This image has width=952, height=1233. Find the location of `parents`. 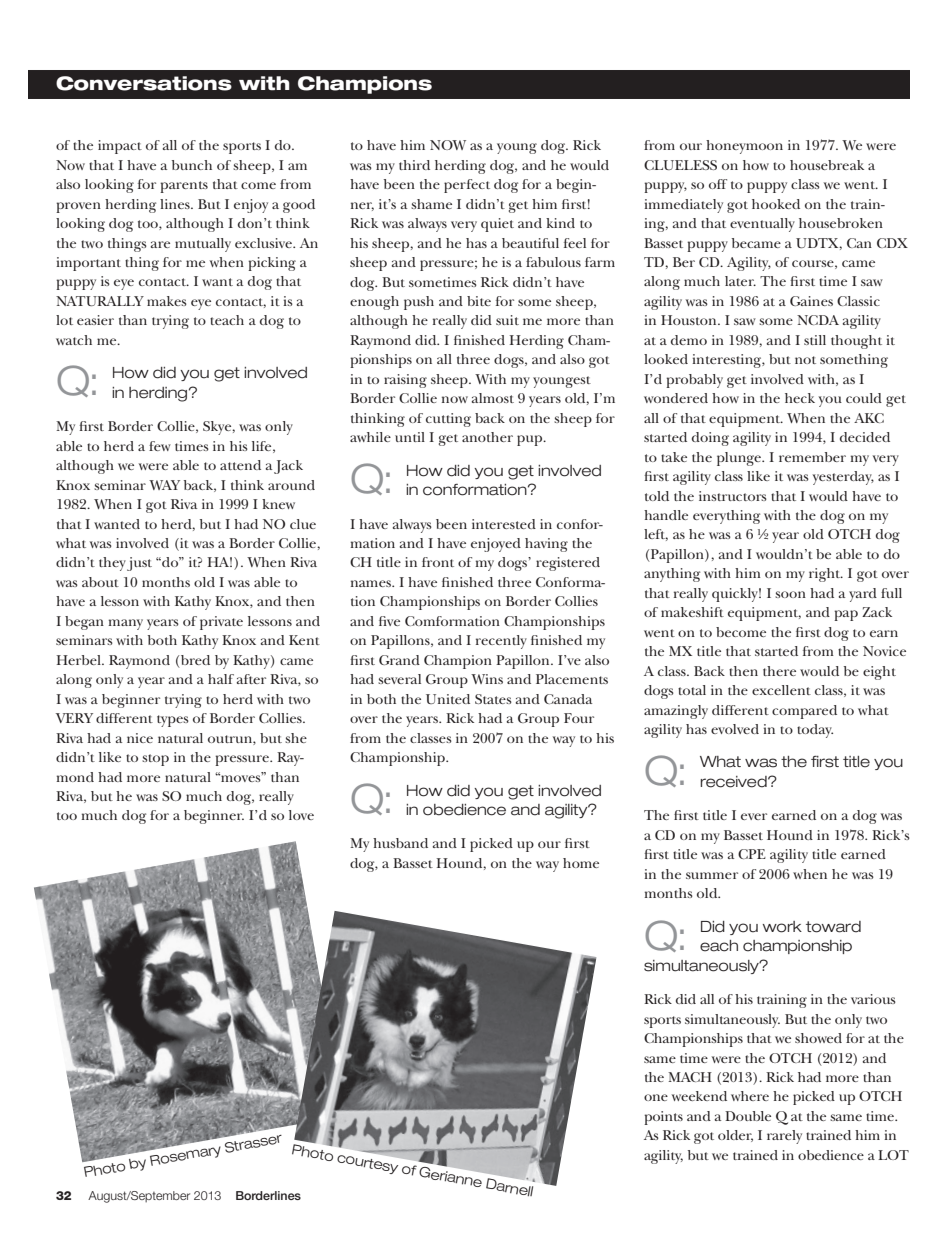

parents is located at coordinates (184, 187).
